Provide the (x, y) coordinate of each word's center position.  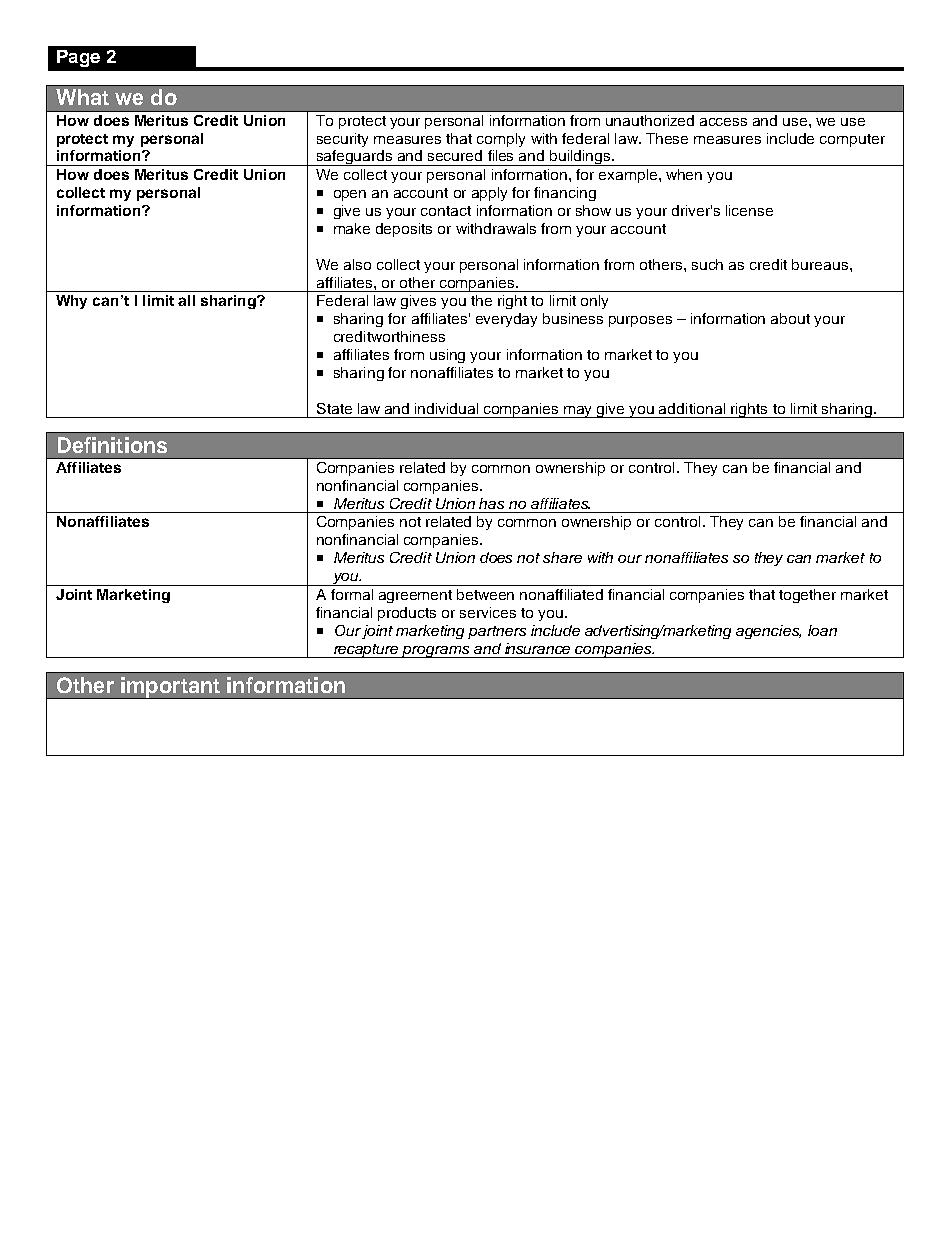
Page (78, 58)
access (723, 122)
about (790, 318)
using (447, 356)
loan (822, 630)
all (186, 300)
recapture (367, 651)
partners (497, 632)
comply (501, 140)
